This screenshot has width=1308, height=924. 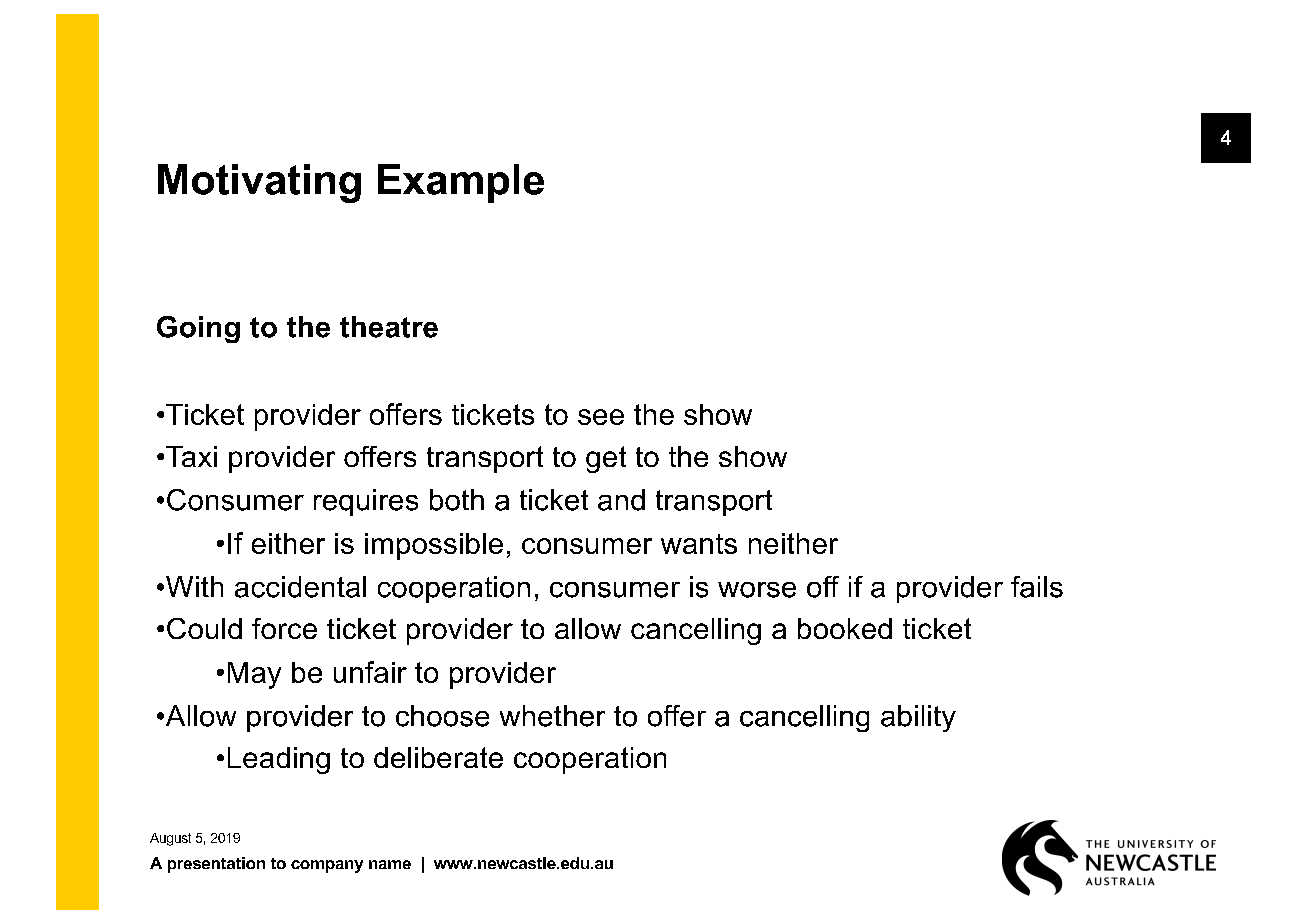 What do you see at coordinates (191, 456) in the screenshot?
I see `Taxi` at bounding box center [191, 456].
